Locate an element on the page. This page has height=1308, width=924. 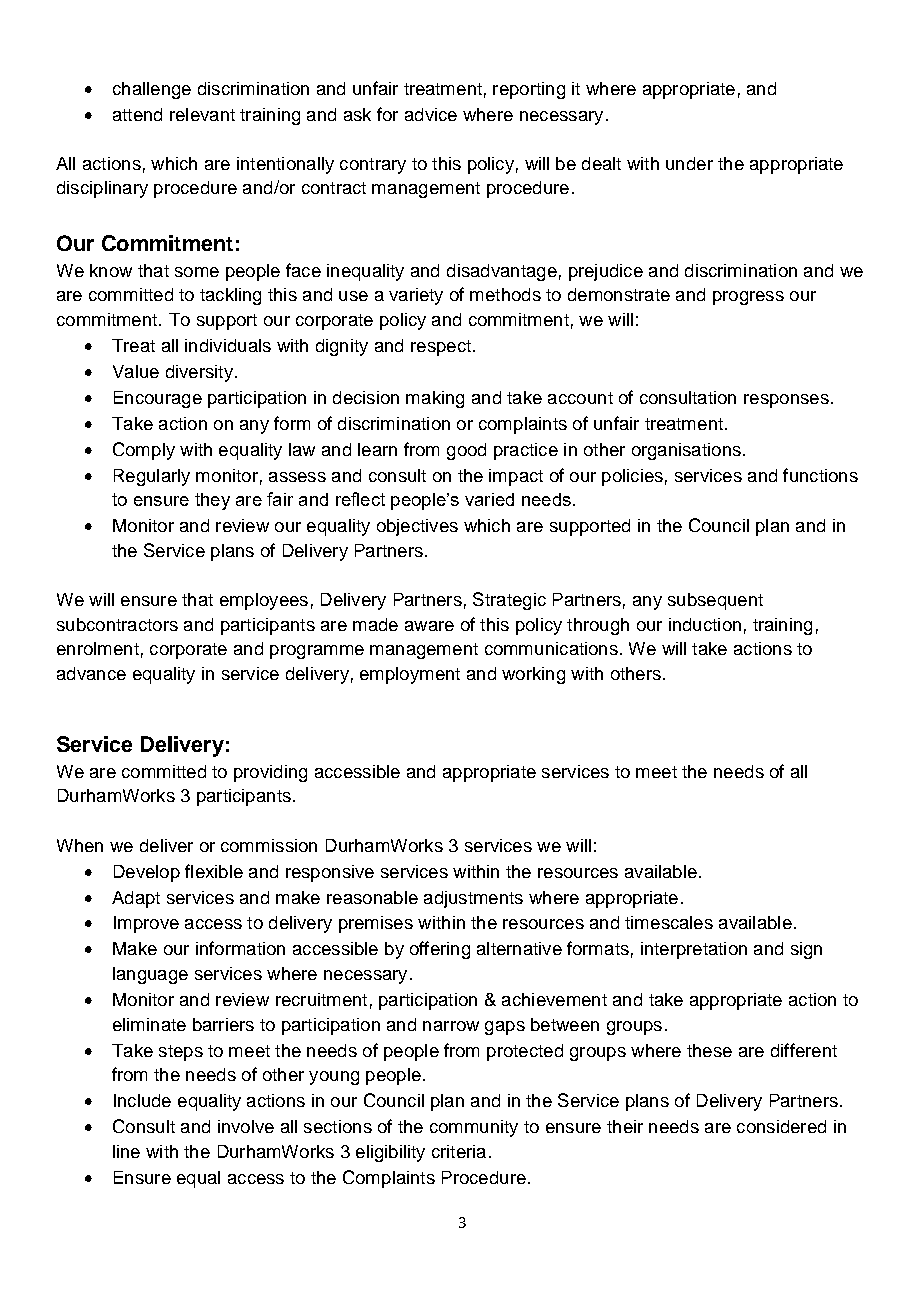
enrolment is located at coordinates (98, 648).
